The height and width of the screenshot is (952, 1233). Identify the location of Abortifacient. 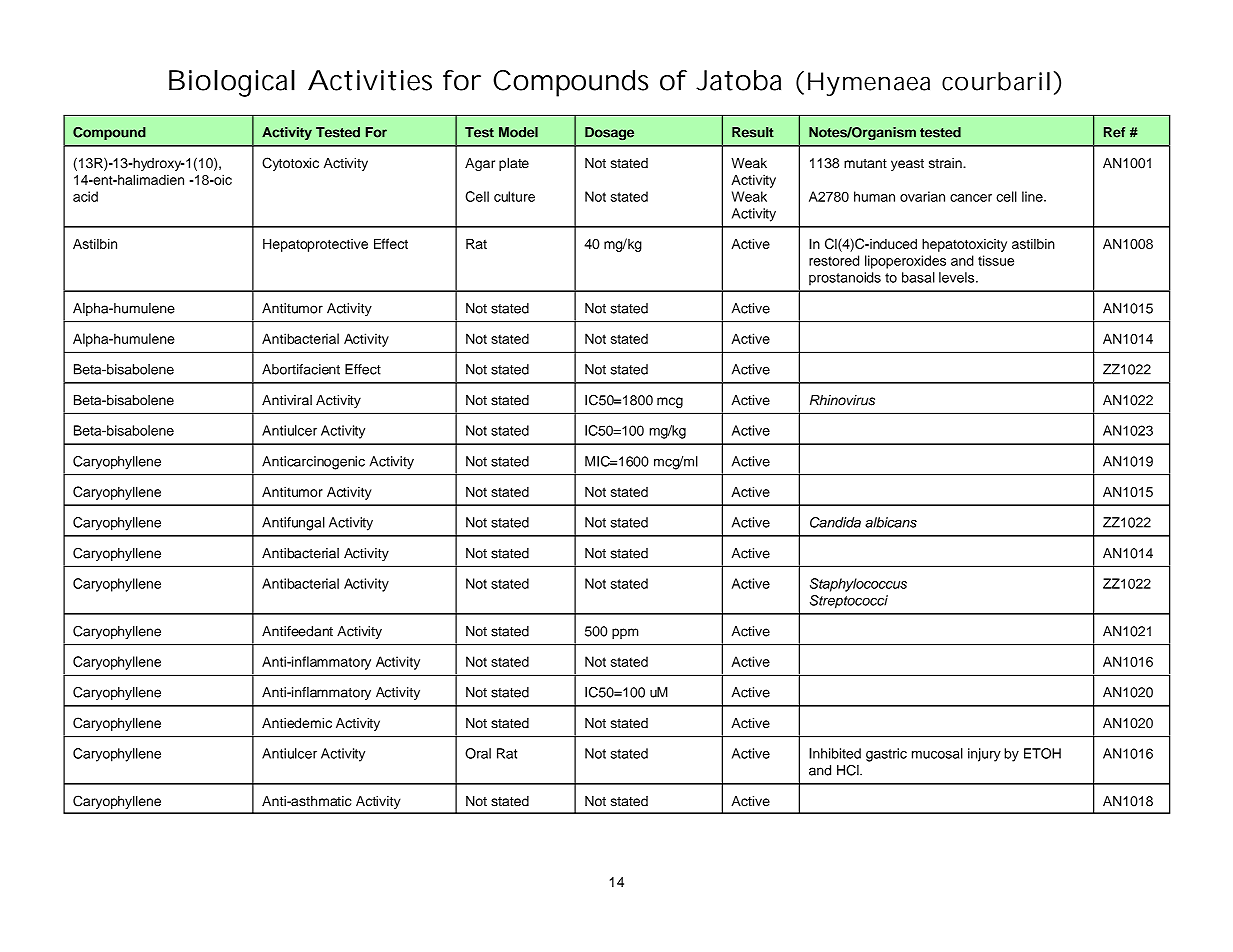
(301, 369).
